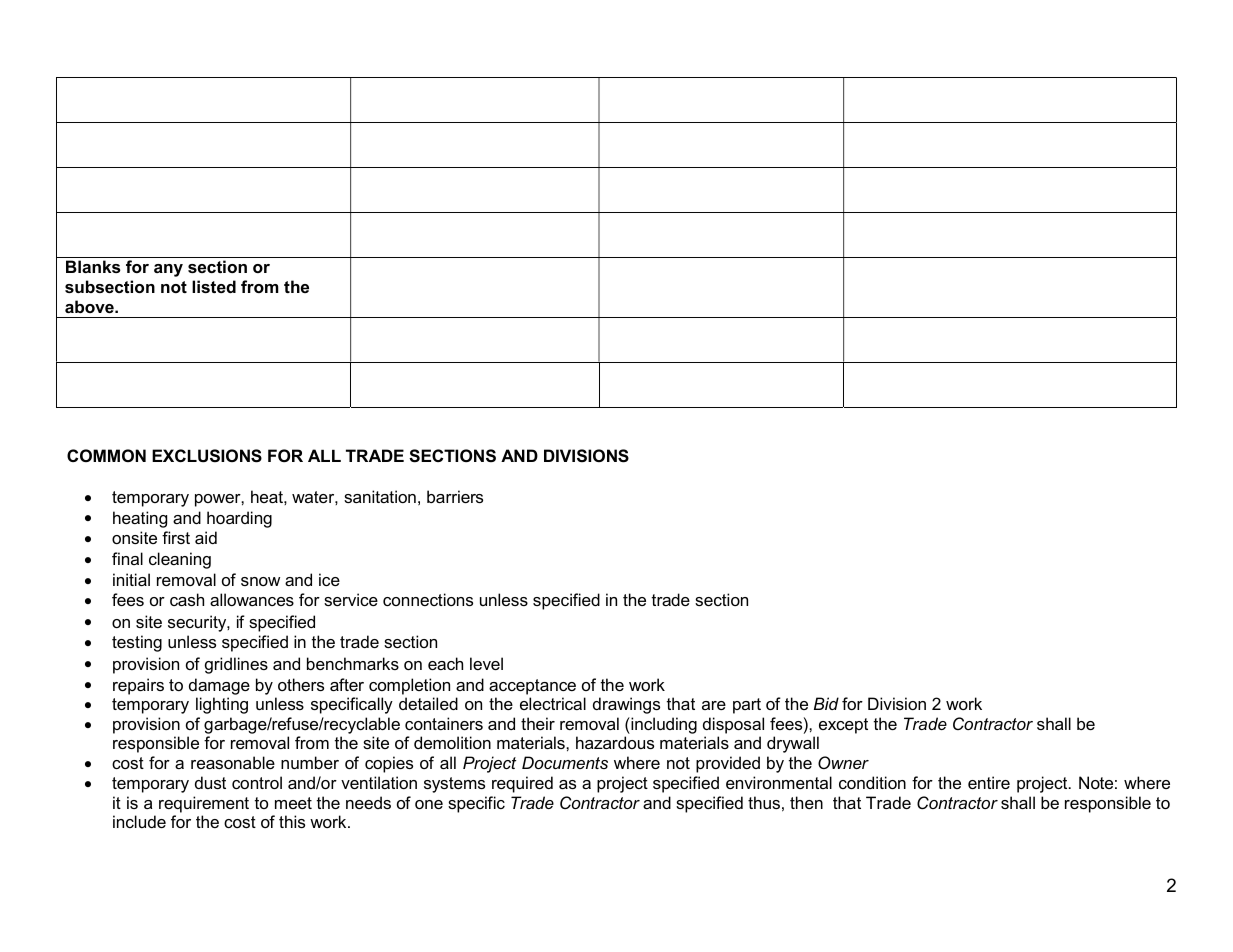 The height and width of the image is (952, 1233). Describe the element at coordinates (93, 266) in the image. I see `Blanks` at that location.
